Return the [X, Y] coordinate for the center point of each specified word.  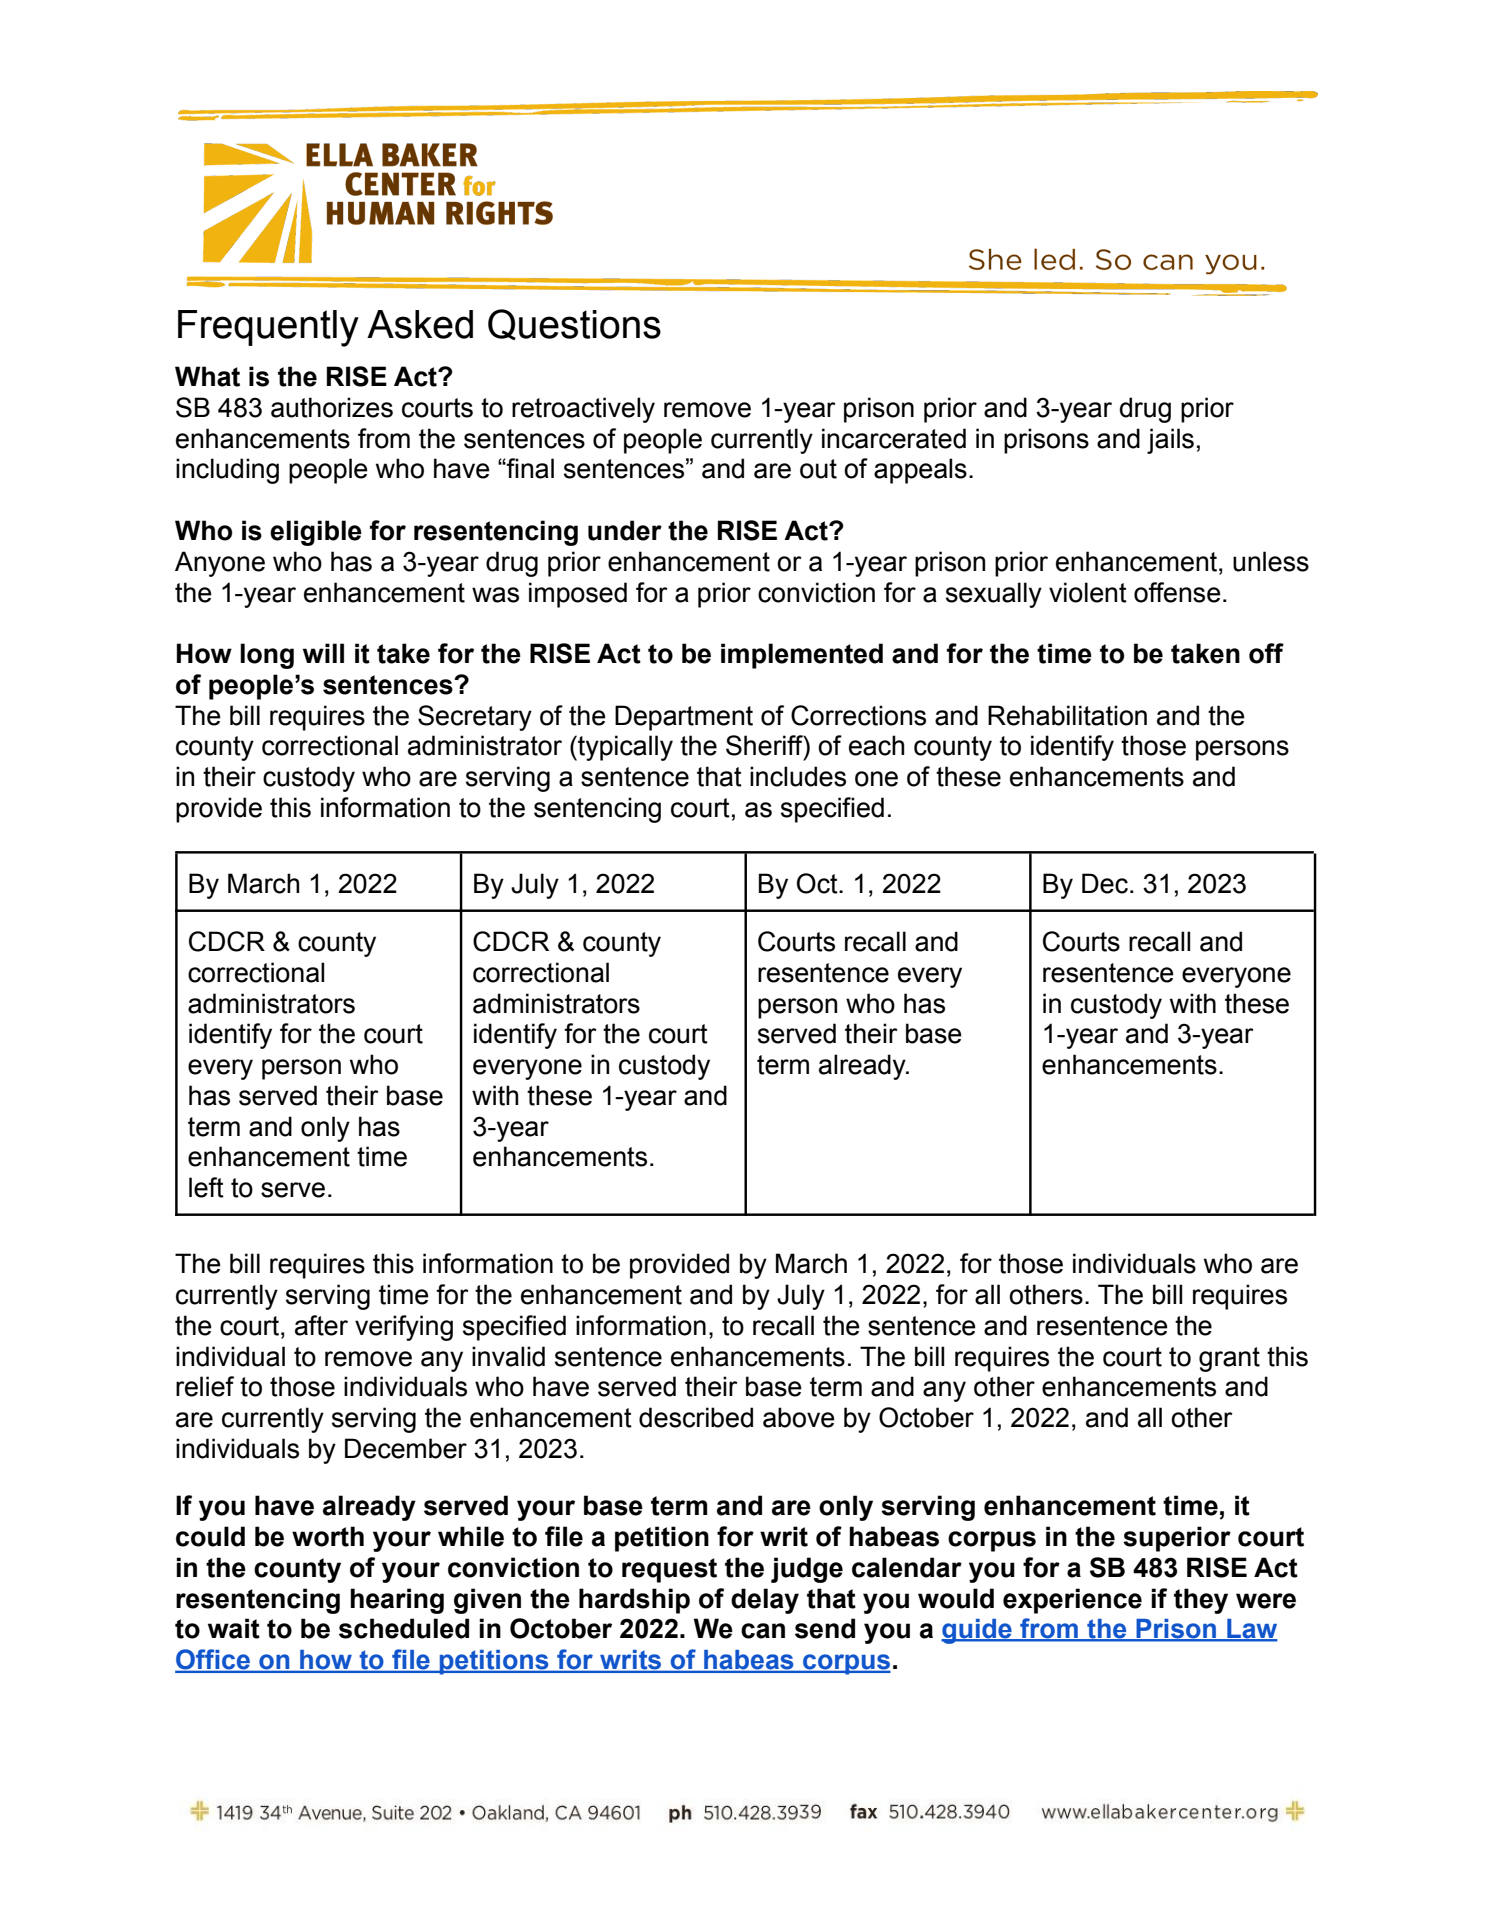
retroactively [583, 410]
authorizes [332, 407]
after [321, 1325]
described [696, 1417]
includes [798, 776]
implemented [802, 656]
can [763, 1631]
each [876, 745]
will [323, 653]
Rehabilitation [1067, 715]
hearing [397, 1601]
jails [1170, 441]
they [1201, 1601]
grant [1229, 1359]
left [206, 1187]
